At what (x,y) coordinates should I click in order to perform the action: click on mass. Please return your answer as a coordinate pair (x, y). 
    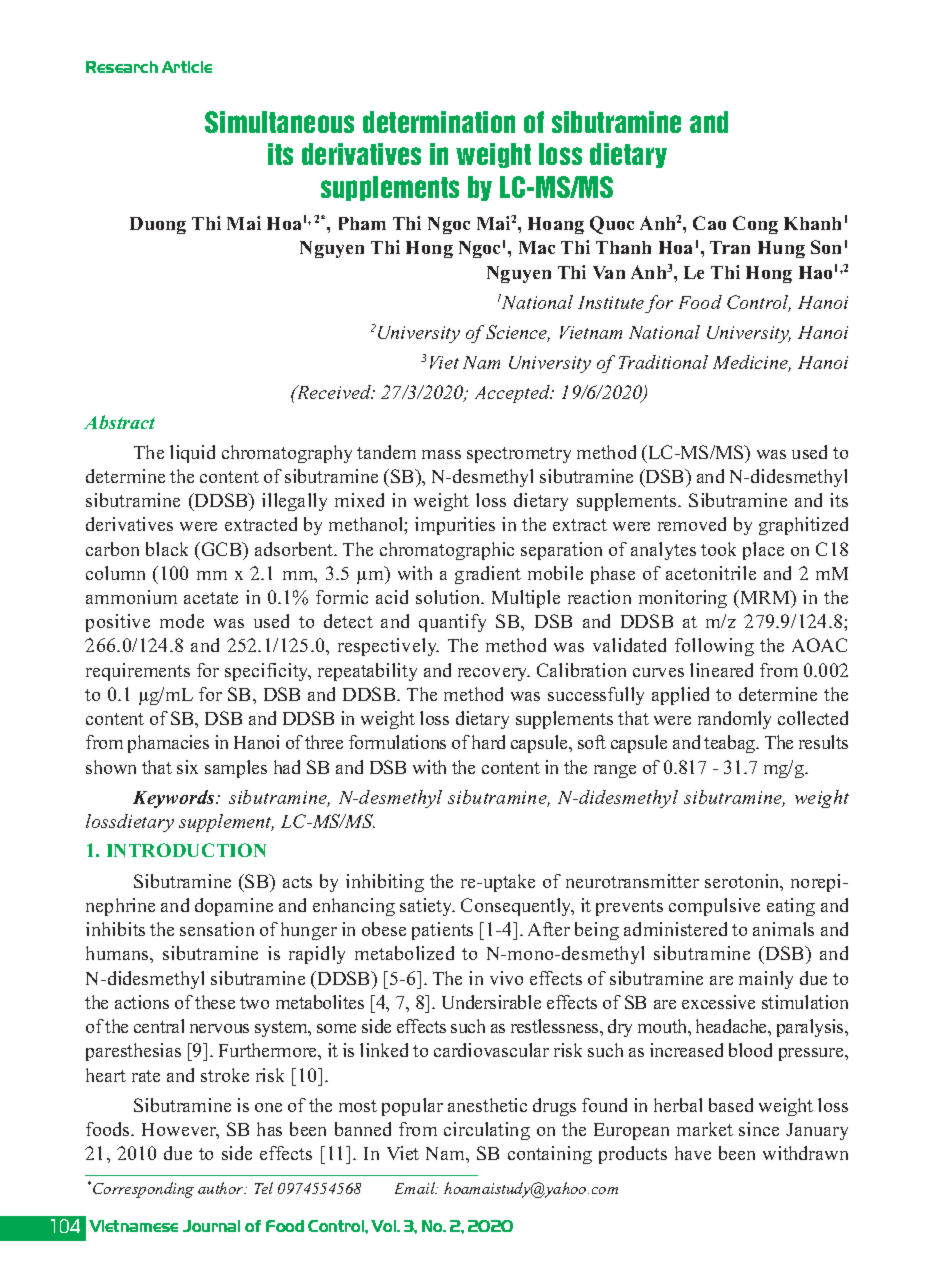
    Looking at the image, I should click on (441, 454).
